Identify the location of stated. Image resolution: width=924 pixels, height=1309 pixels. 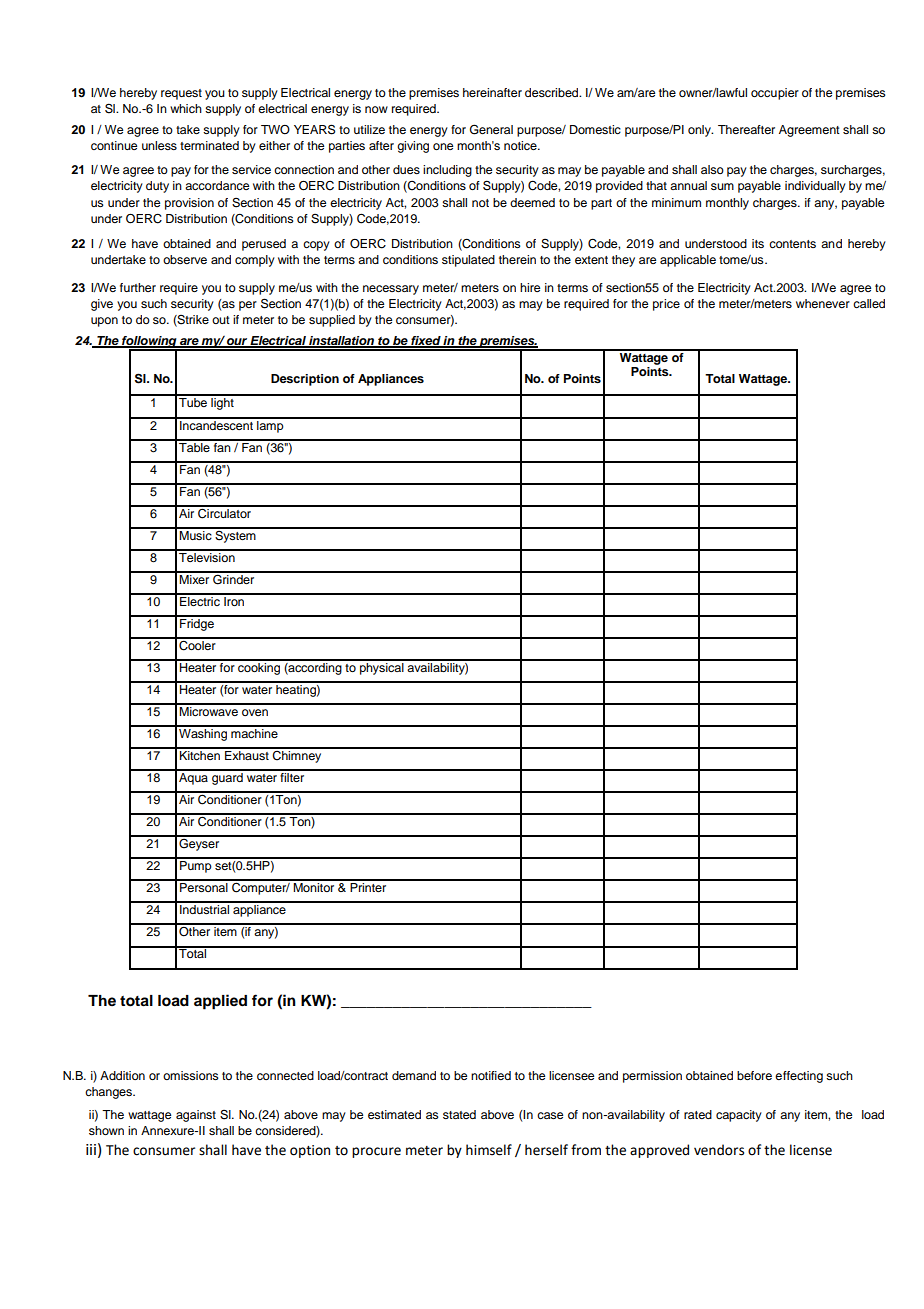
(459, 1114).
